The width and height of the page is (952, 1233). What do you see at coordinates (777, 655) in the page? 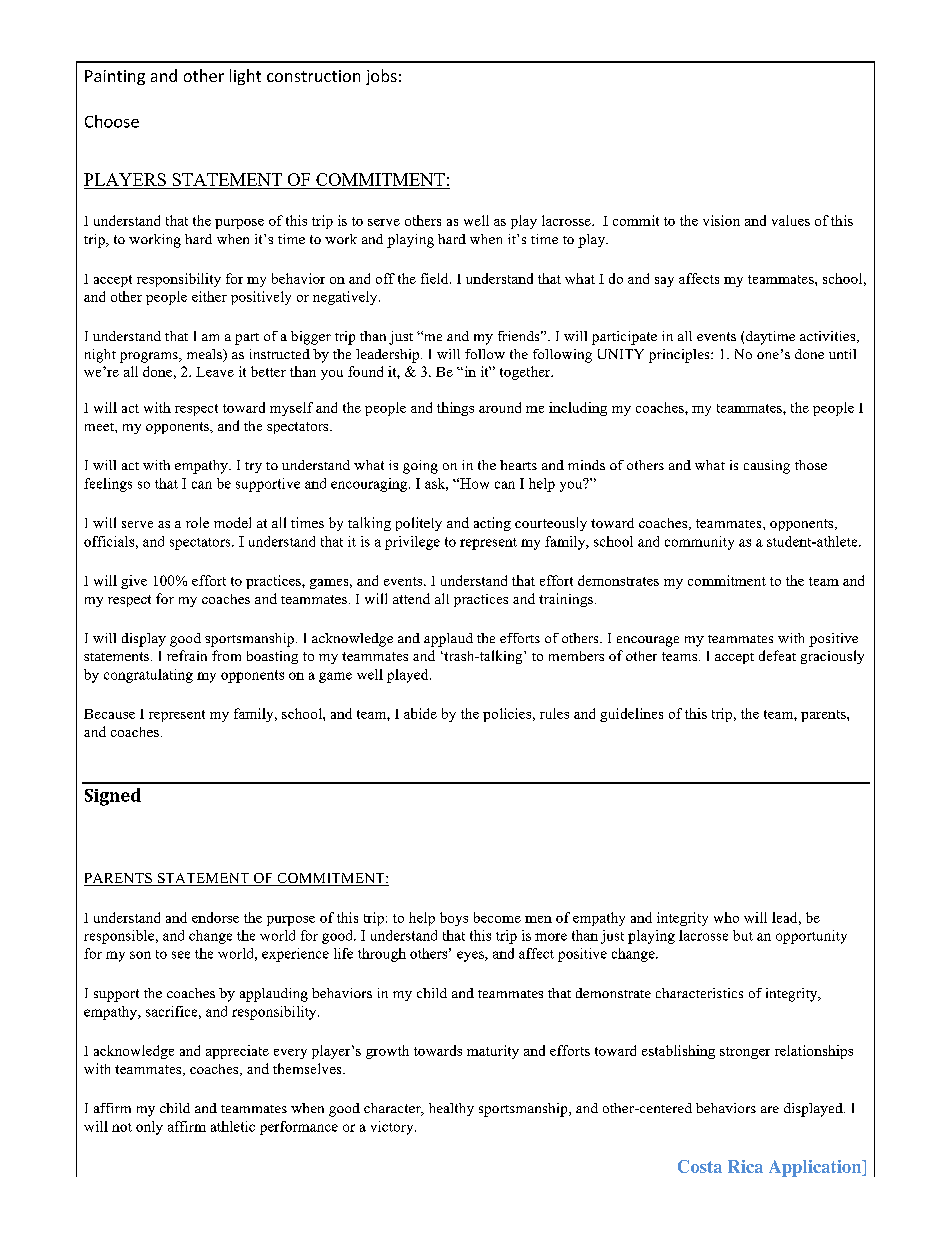
I see `defeat` at bounding box center [777, 655].
